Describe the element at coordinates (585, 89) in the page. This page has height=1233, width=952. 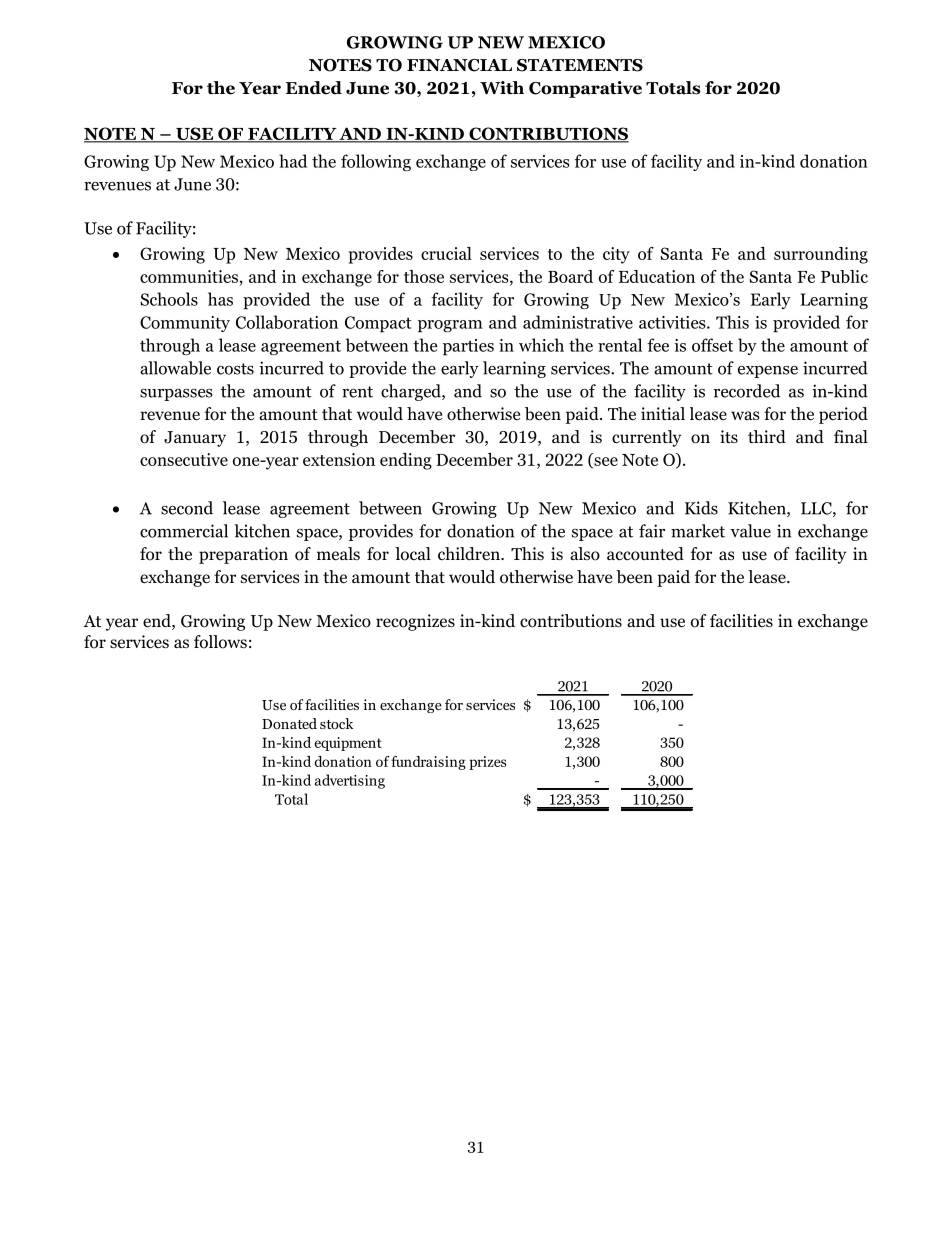
I see `Comparative` at that location.
